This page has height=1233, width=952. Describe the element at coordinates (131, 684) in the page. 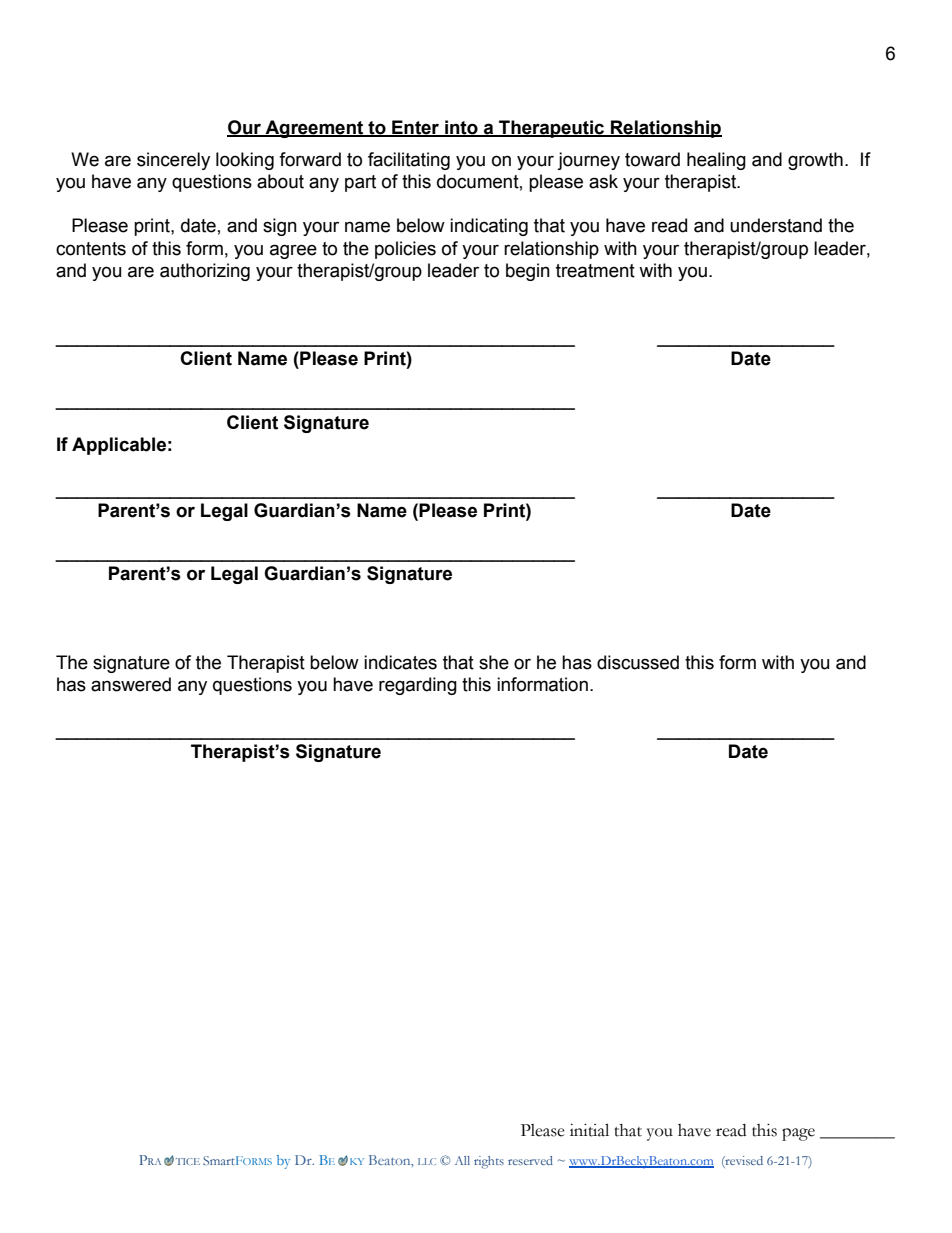

I see `answered` at that location.
